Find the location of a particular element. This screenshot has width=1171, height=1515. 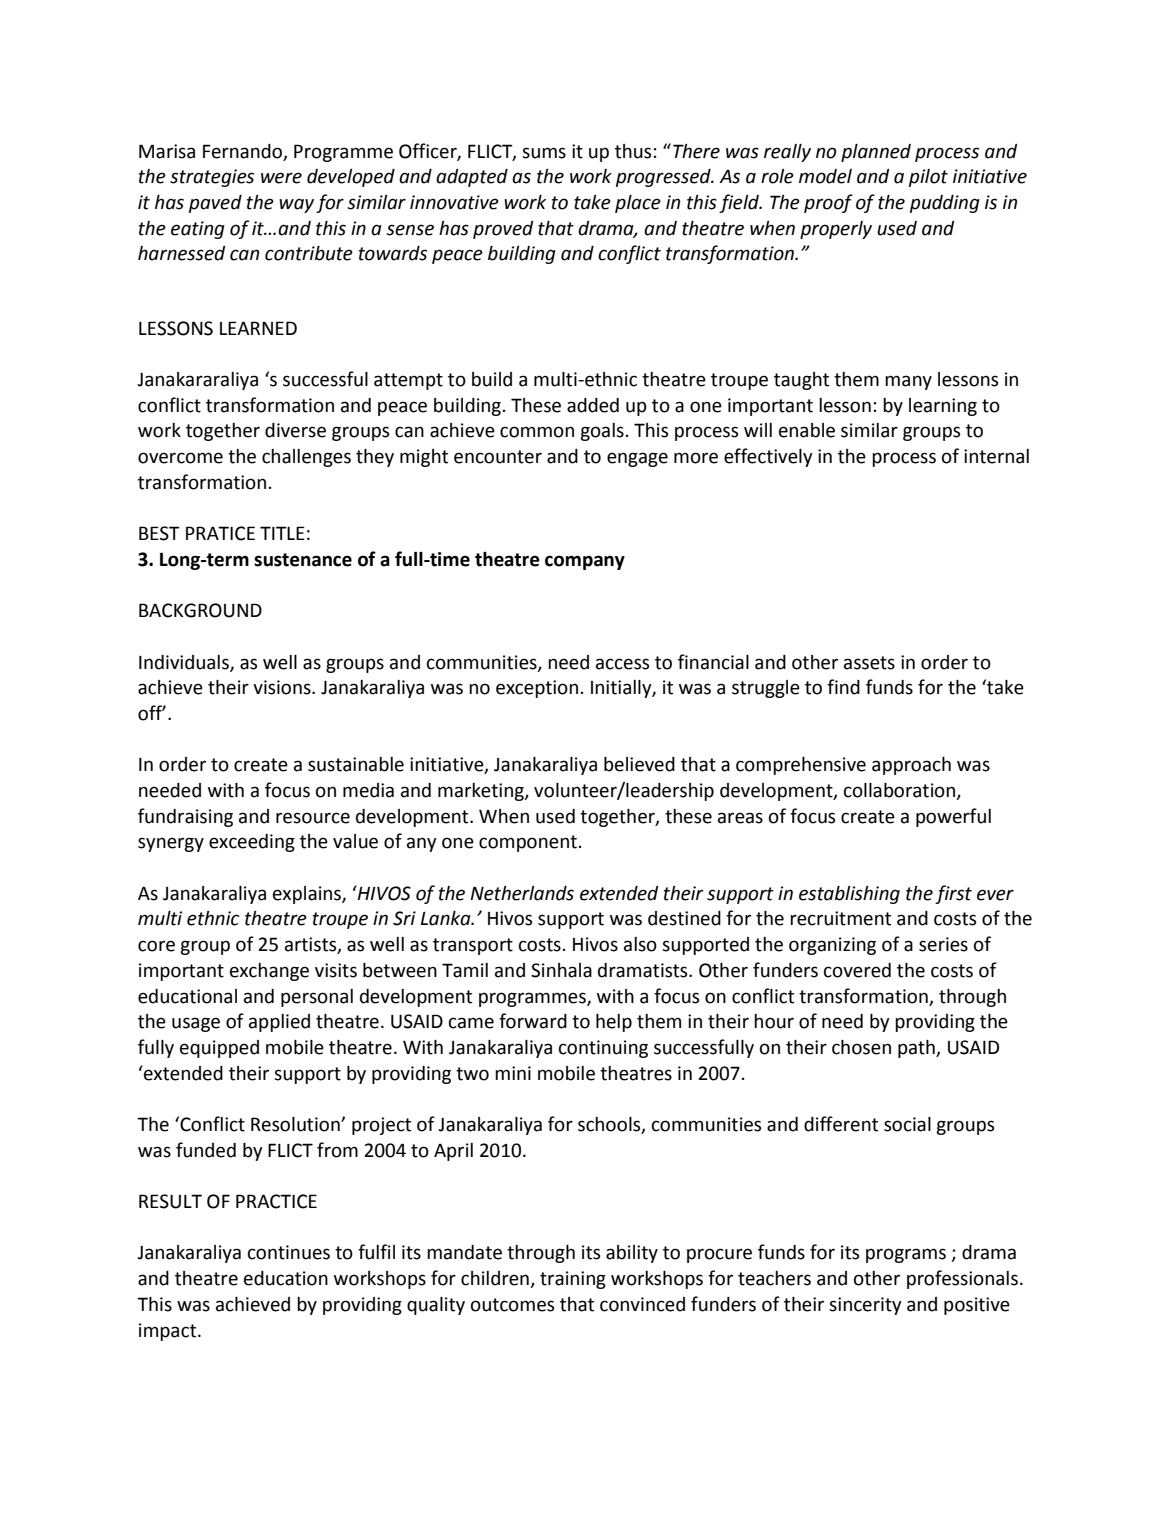

applied is located at coordinates (279, 1023).
